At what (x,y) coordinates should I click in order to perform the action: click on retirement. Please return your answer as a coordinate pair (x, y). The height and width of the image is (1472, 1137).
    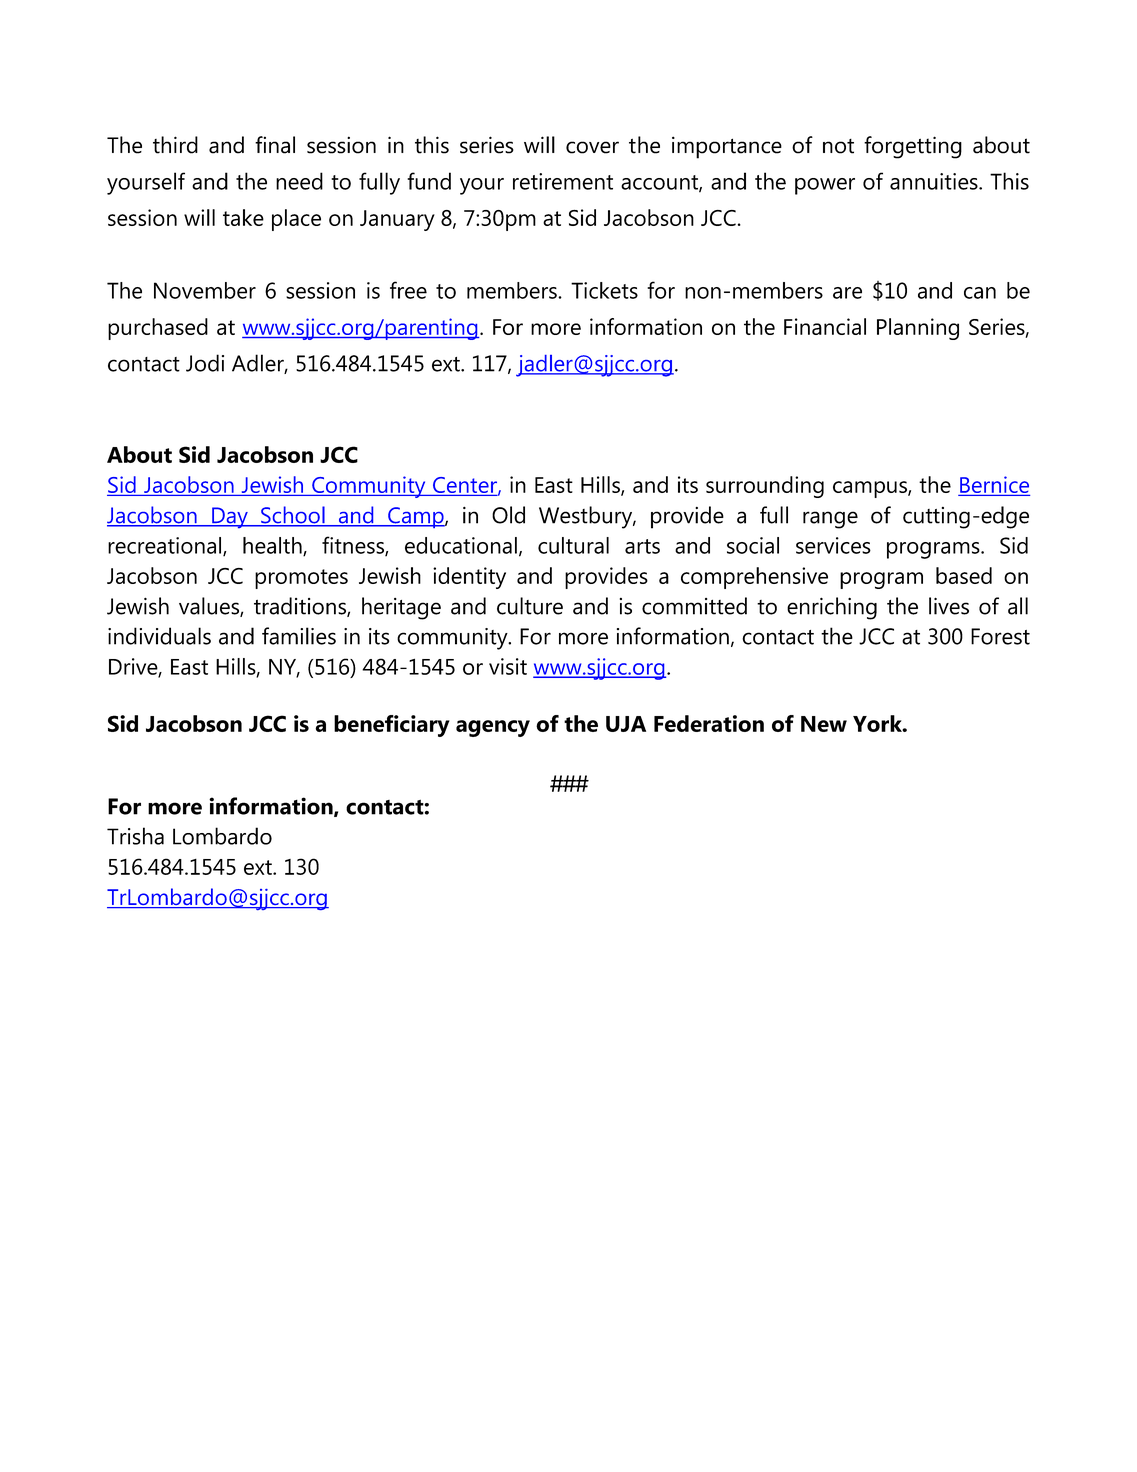
    Looking at the image, I should click on (563, 181).
